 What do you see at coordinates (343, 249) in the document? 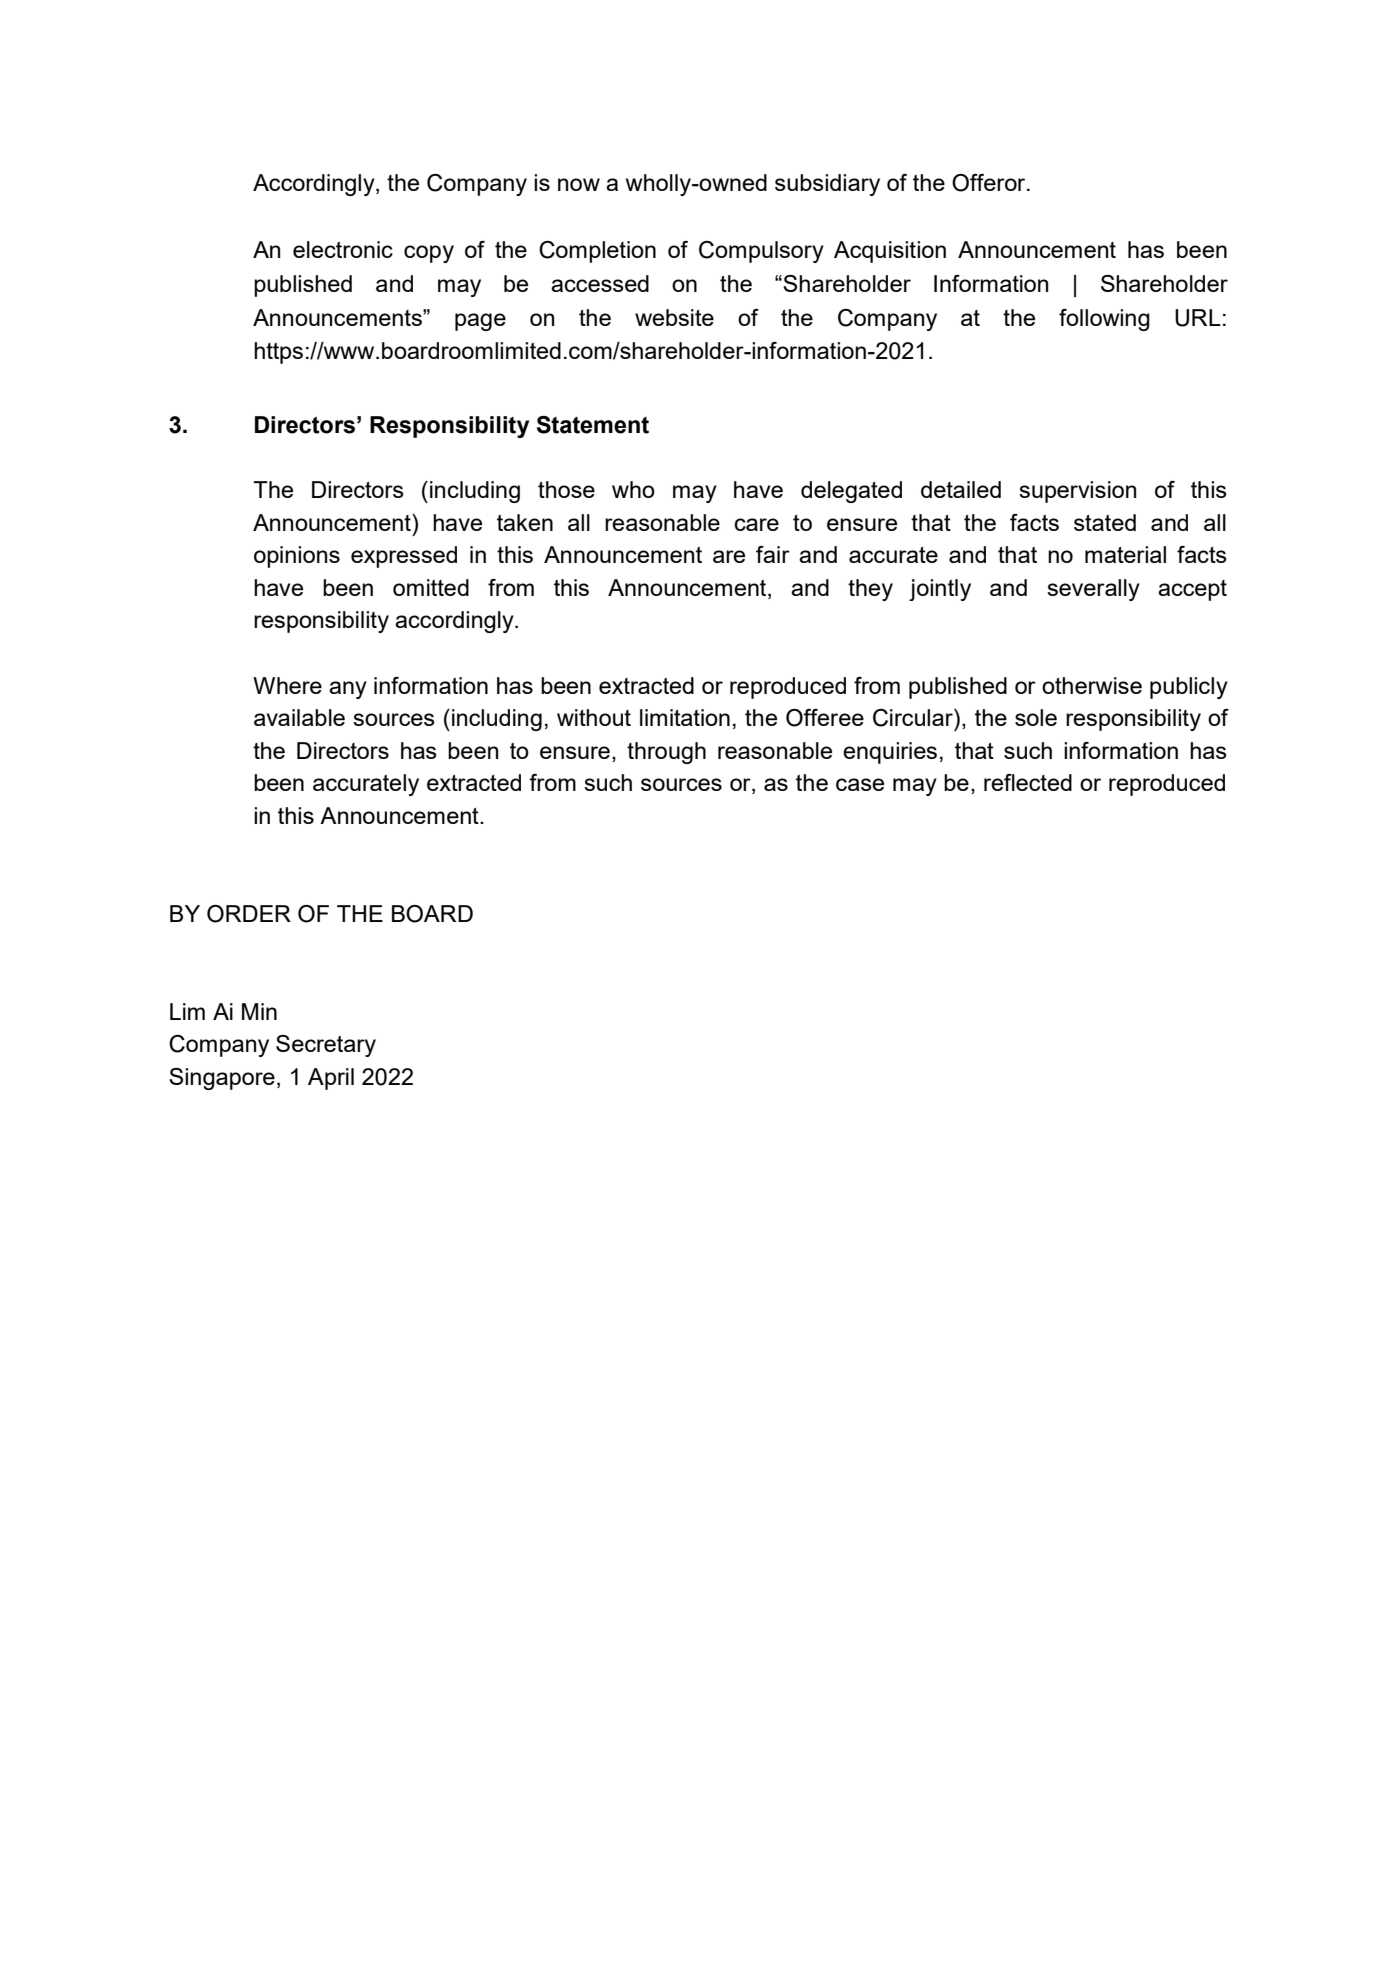
I see `electronic` at bounding box center [343, 249].
